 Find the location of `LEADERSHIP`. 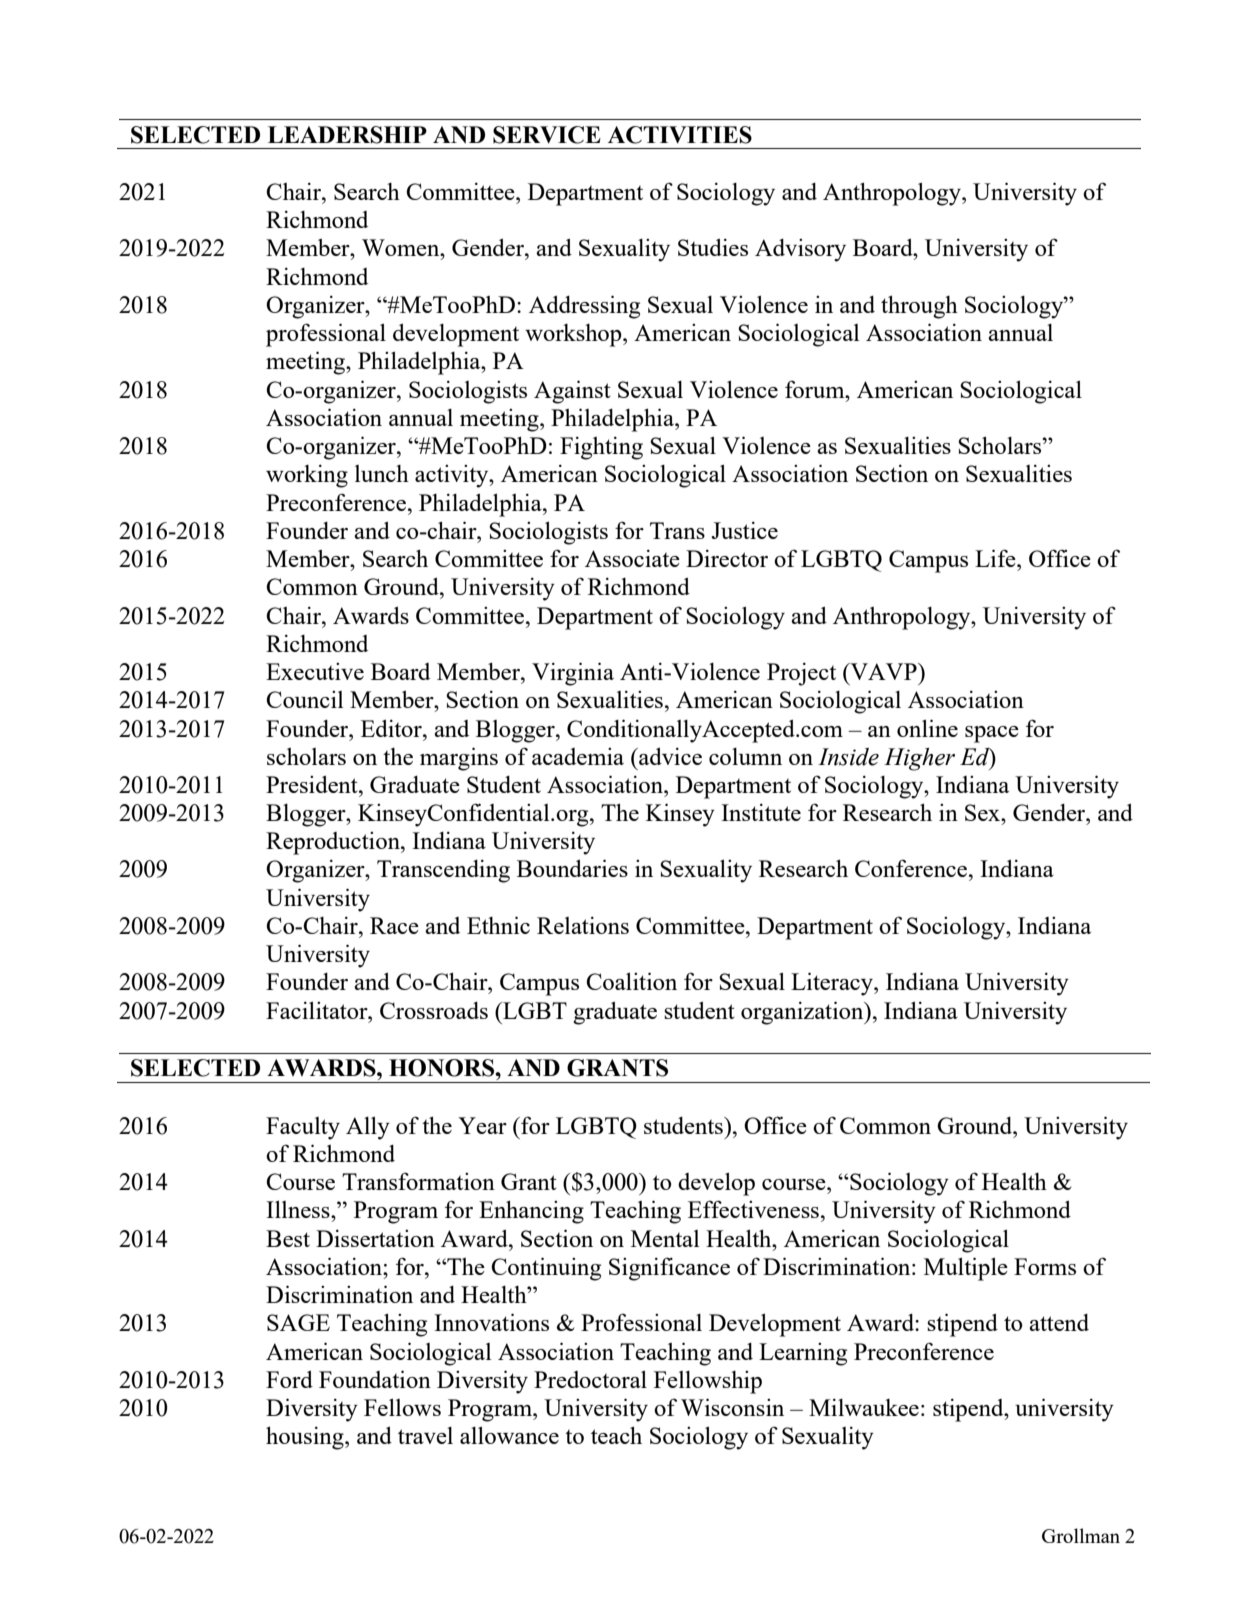

LEADERSHIP is located at coordinates (347, 135).
